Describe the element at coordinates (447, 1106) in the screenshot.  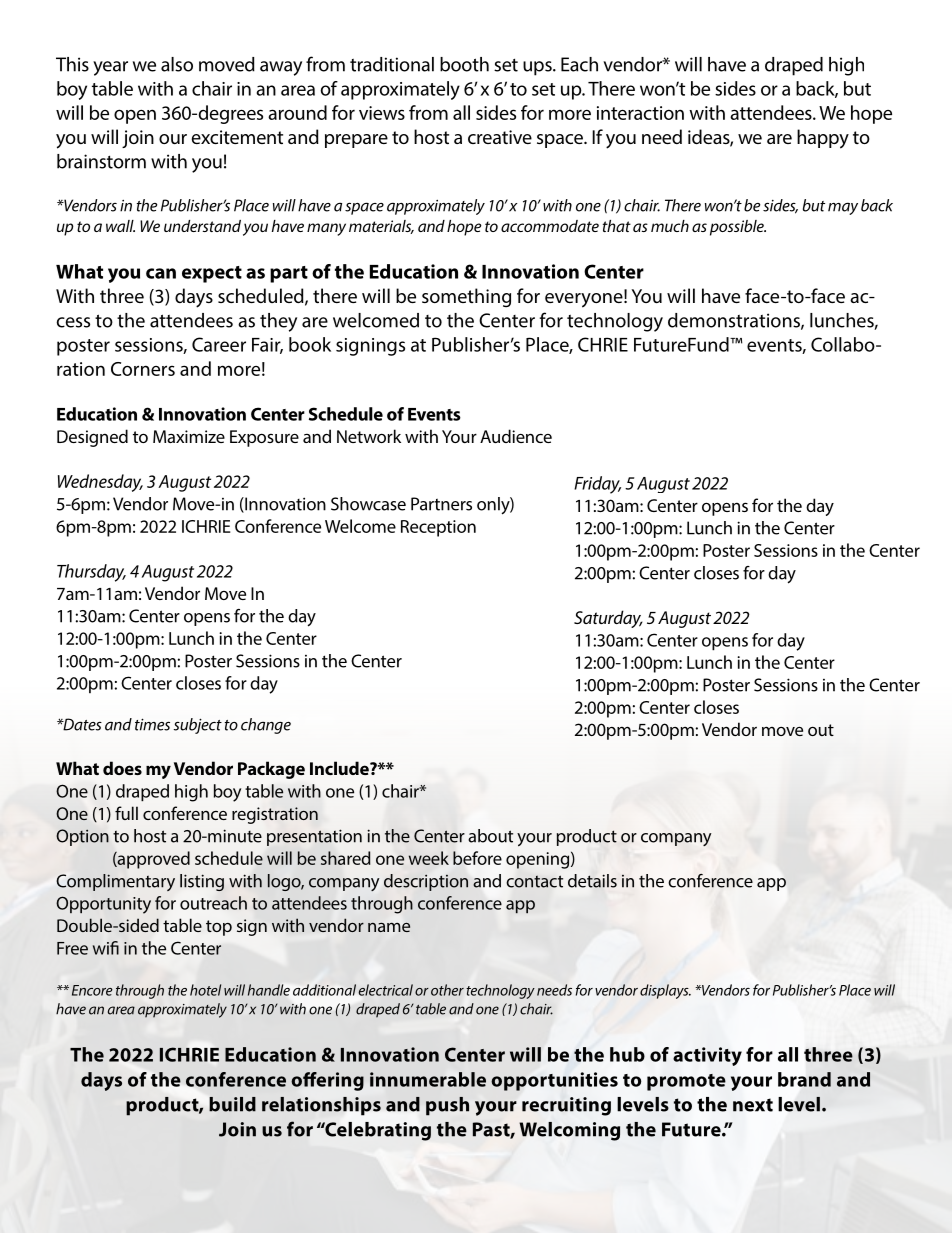
I see `push` at that location.
